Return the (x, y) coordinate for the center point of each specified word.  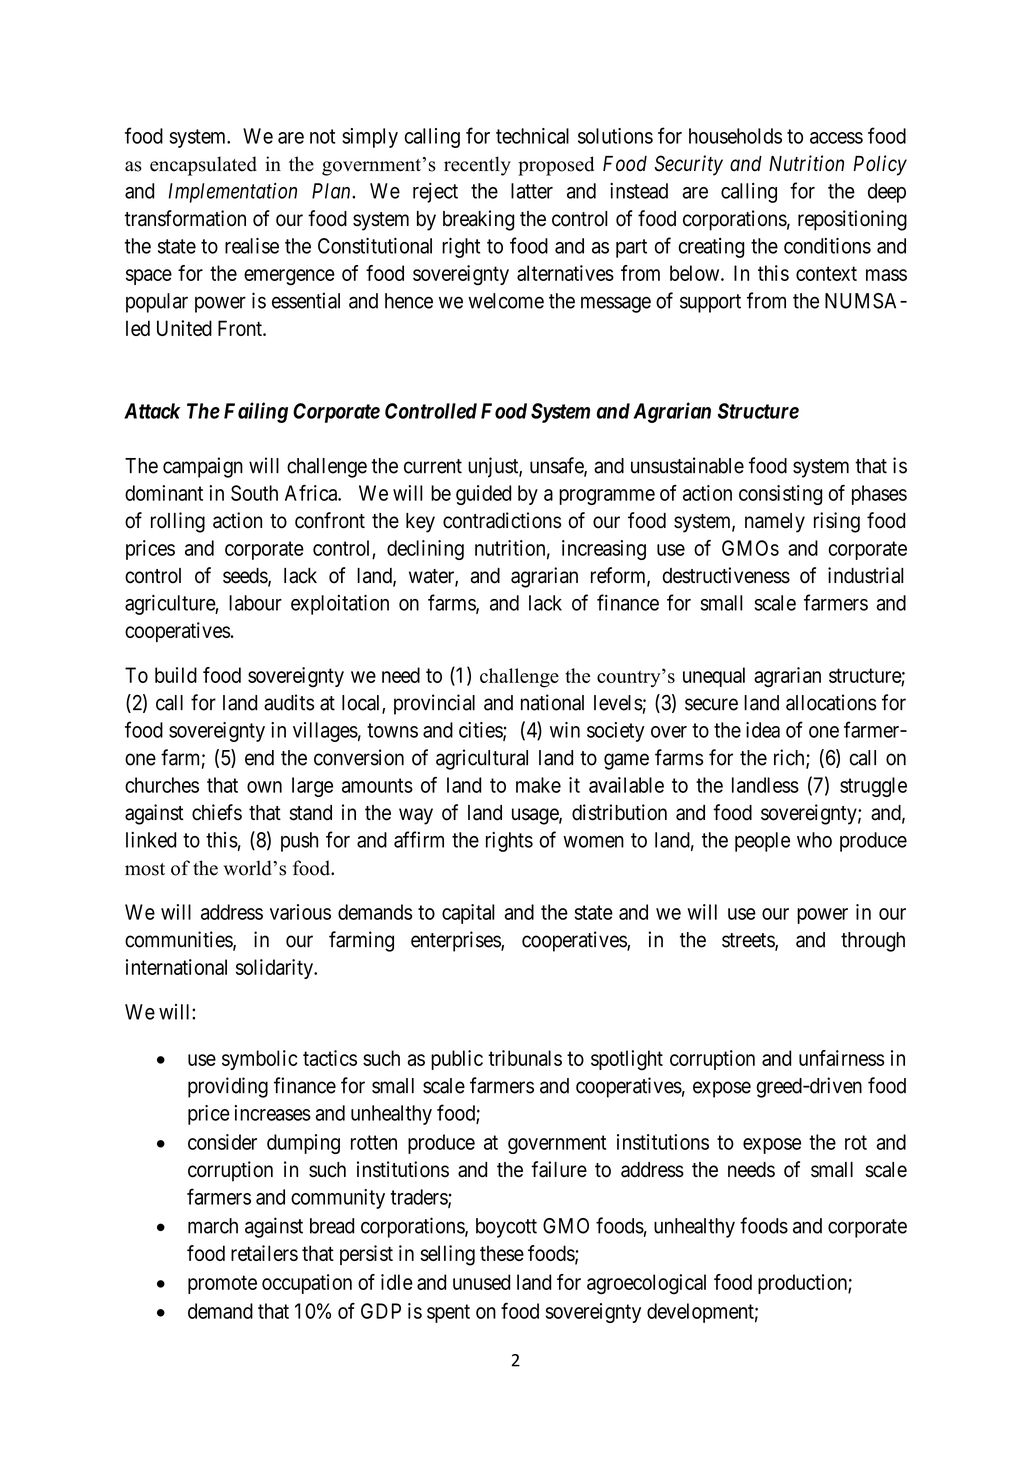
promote (222, 1284)
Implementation (232, 193)
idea (763, 730)
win (565, 730)
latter (532, 191)
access (836, 138)
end (259, 758)
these (502, 1253)
